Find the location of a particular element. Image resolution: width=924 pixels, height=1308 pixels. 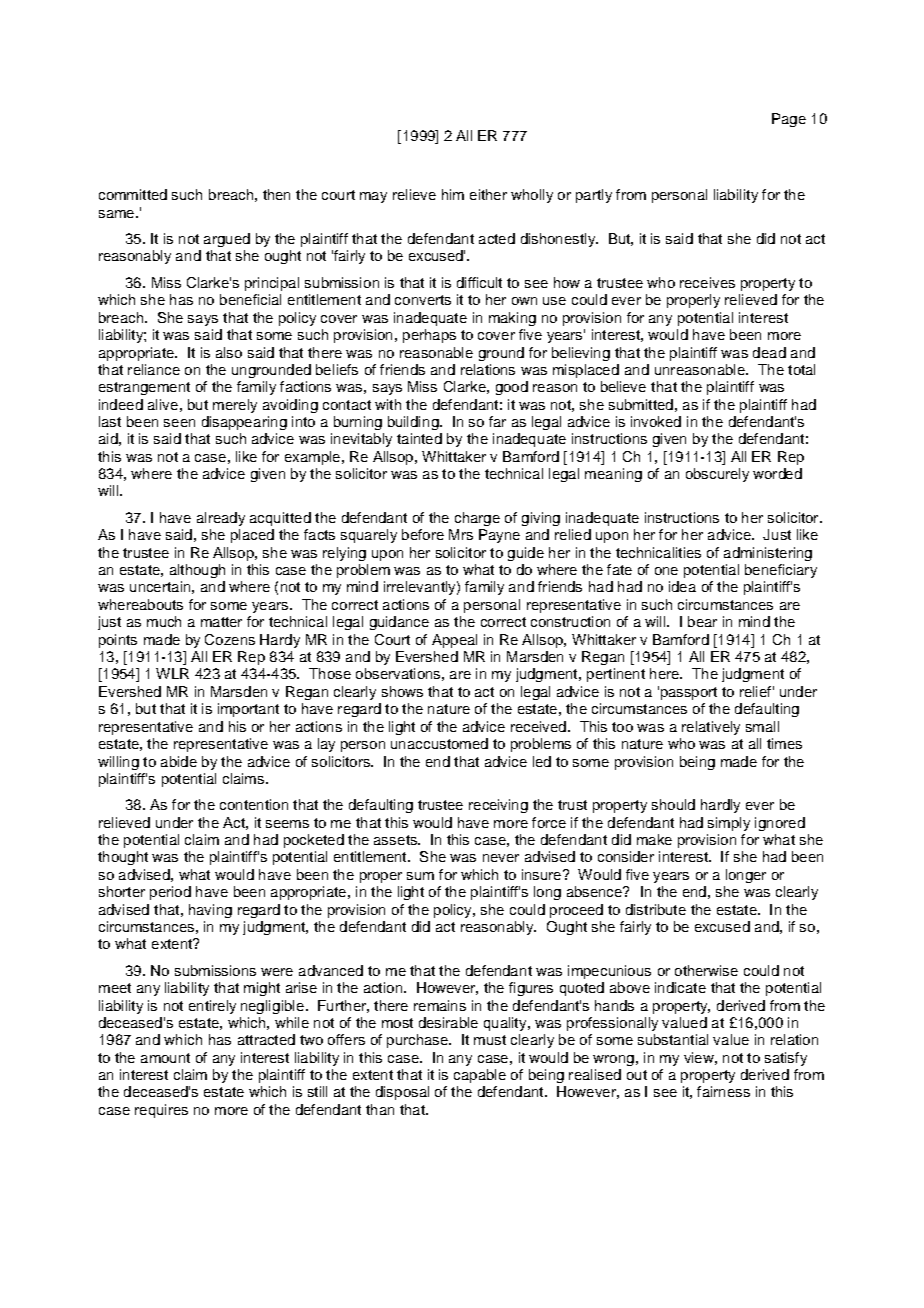

hardly is located at coordinates (720, 806).
